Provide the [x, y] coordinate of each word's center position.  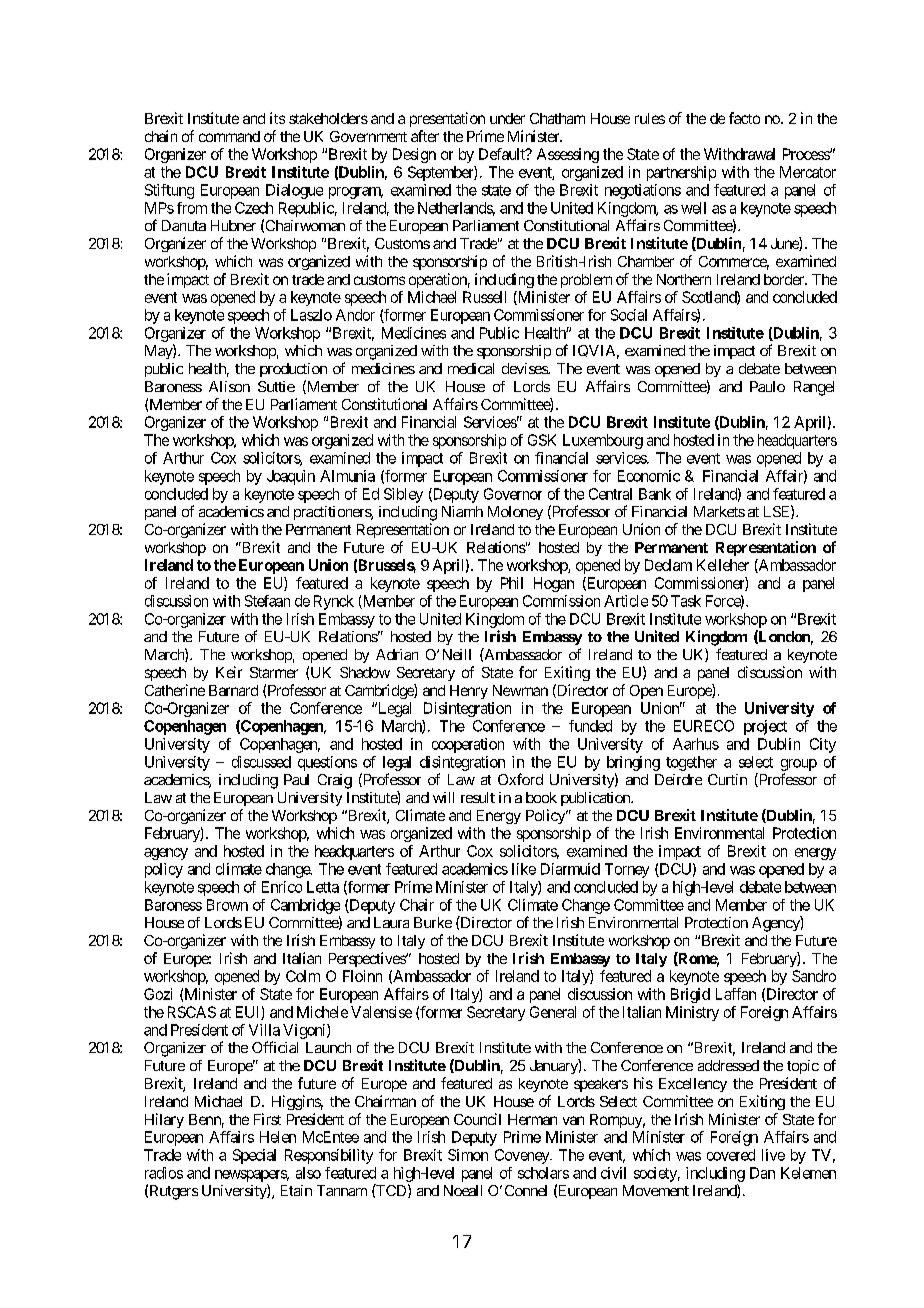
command [229, 136]
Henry [469, 692]
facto [744, 118]
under [507, 118]
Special [254, 1156]
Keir [229, 672]
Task [686, 601]
